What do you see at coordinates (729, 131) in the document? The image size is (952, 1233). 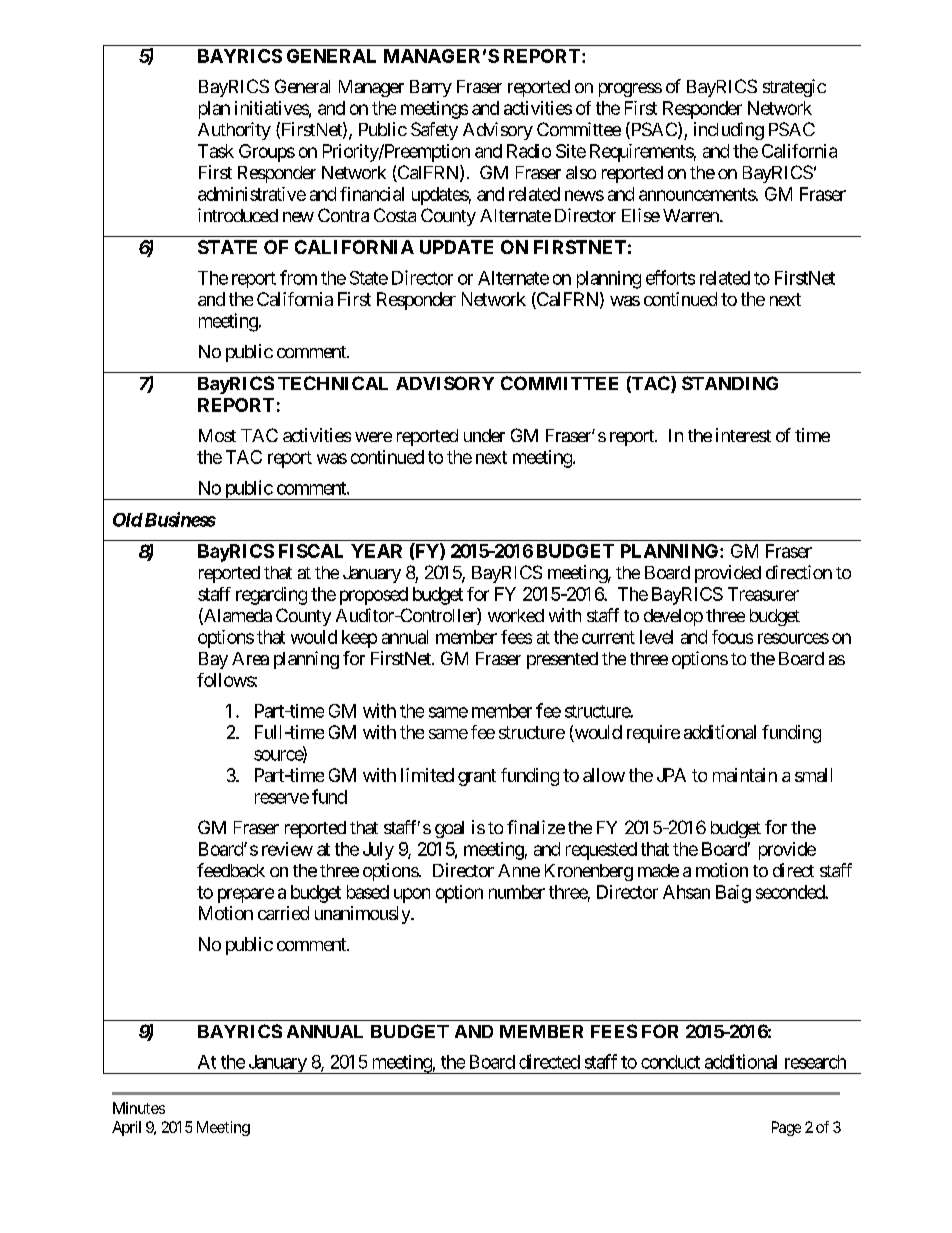 I see `including` at bounding box center [729, 131].
